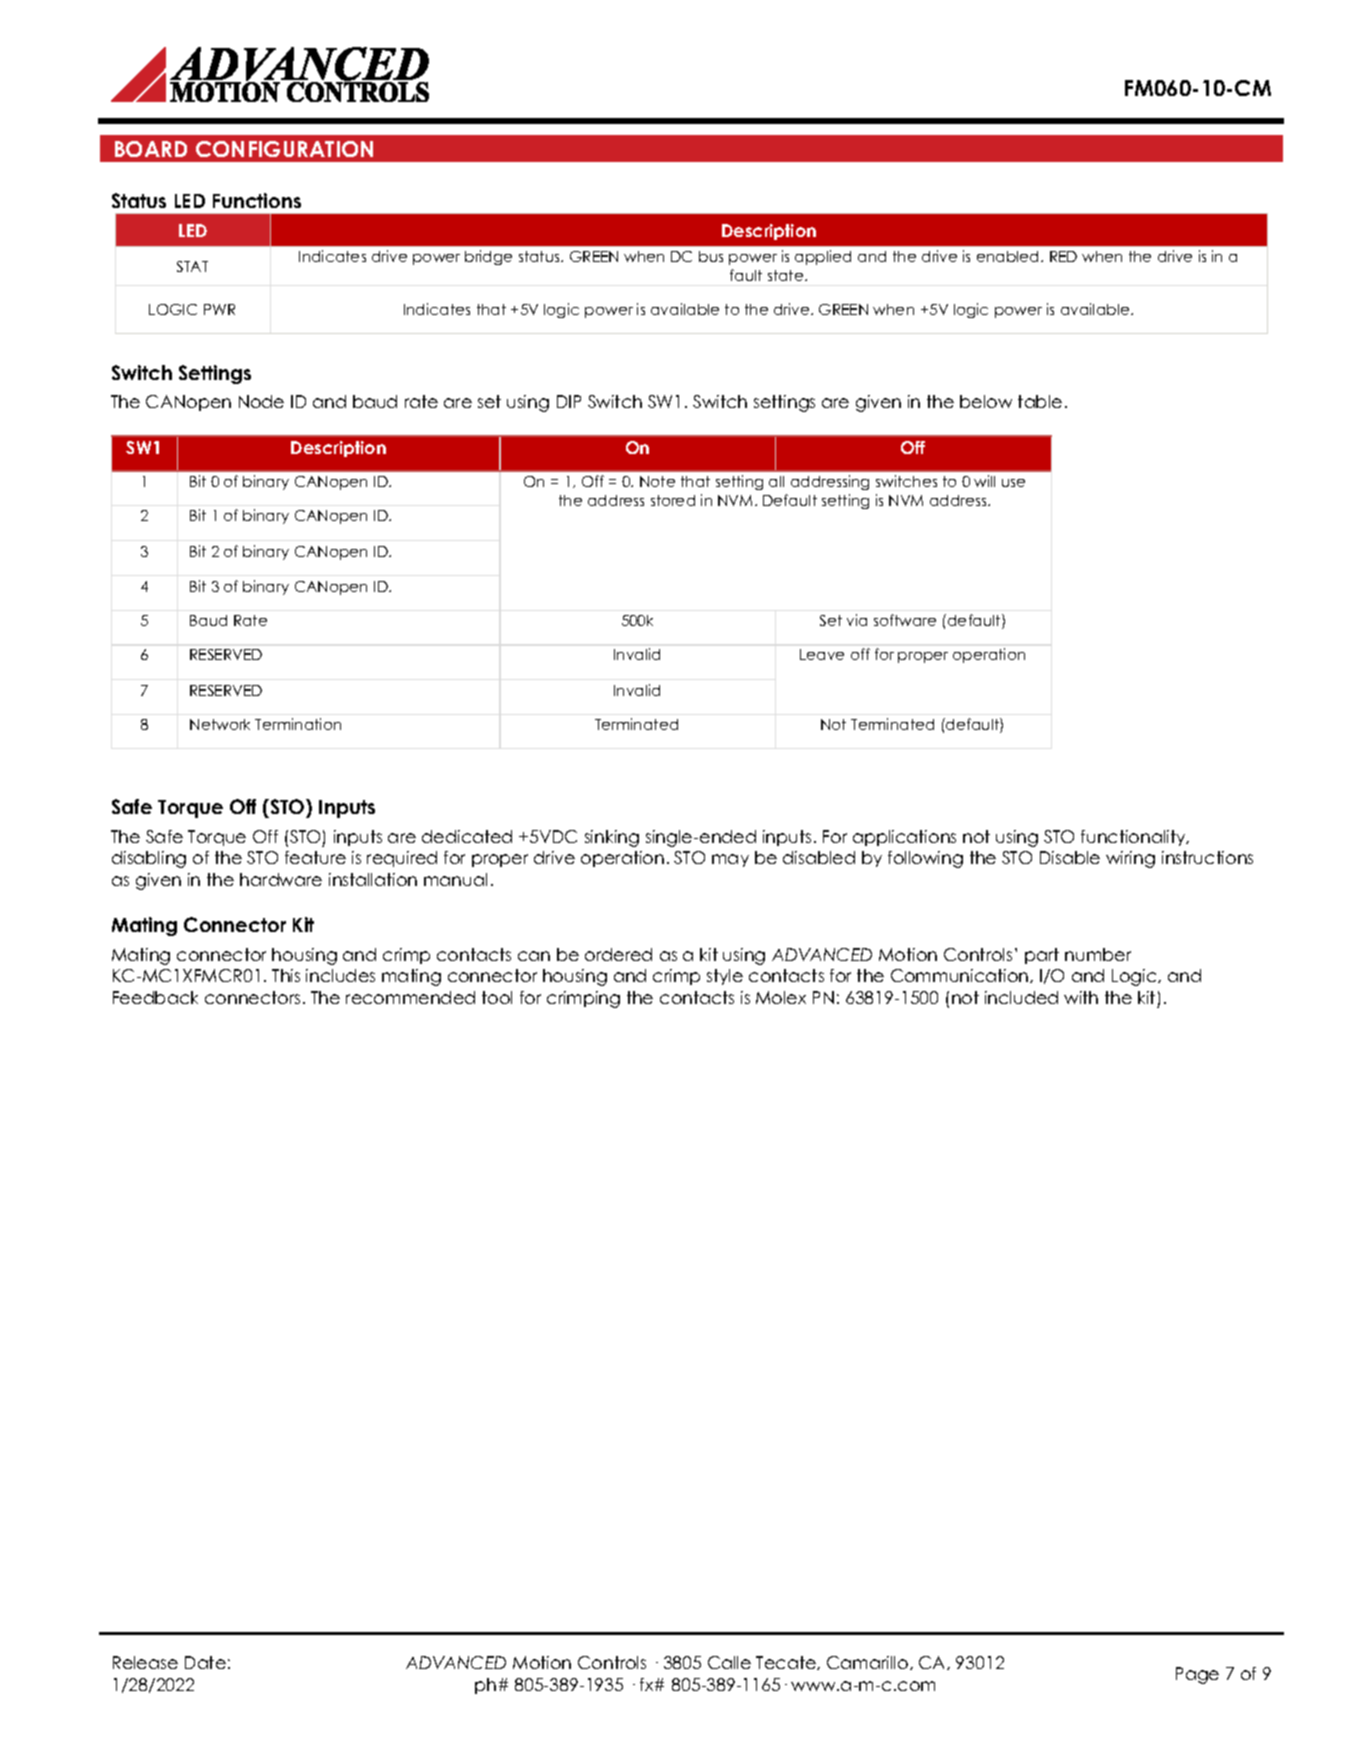  I want to click on Calle, so click(729, 1662).
